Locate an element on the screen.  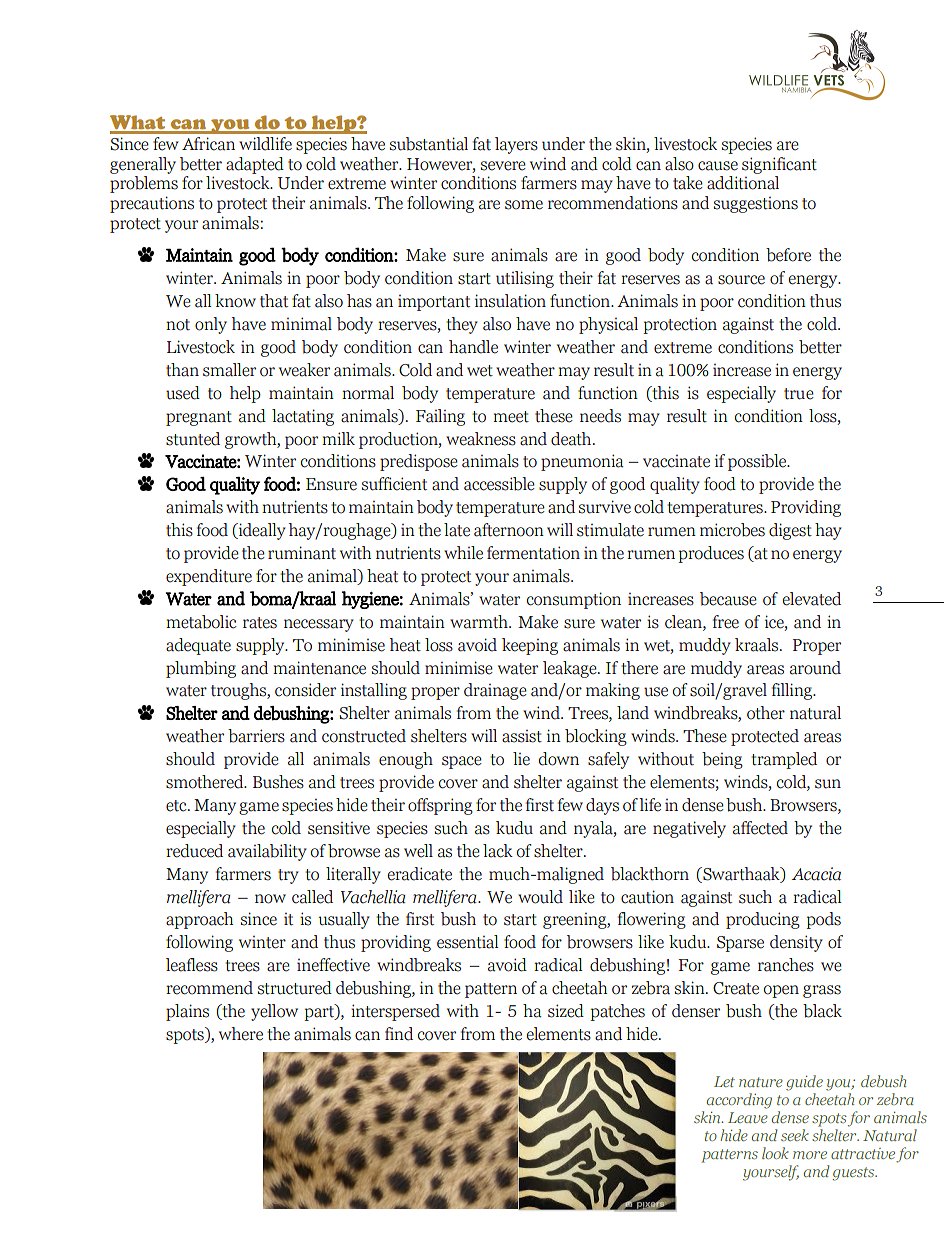
keeping is located at coordinates (530, 646).
